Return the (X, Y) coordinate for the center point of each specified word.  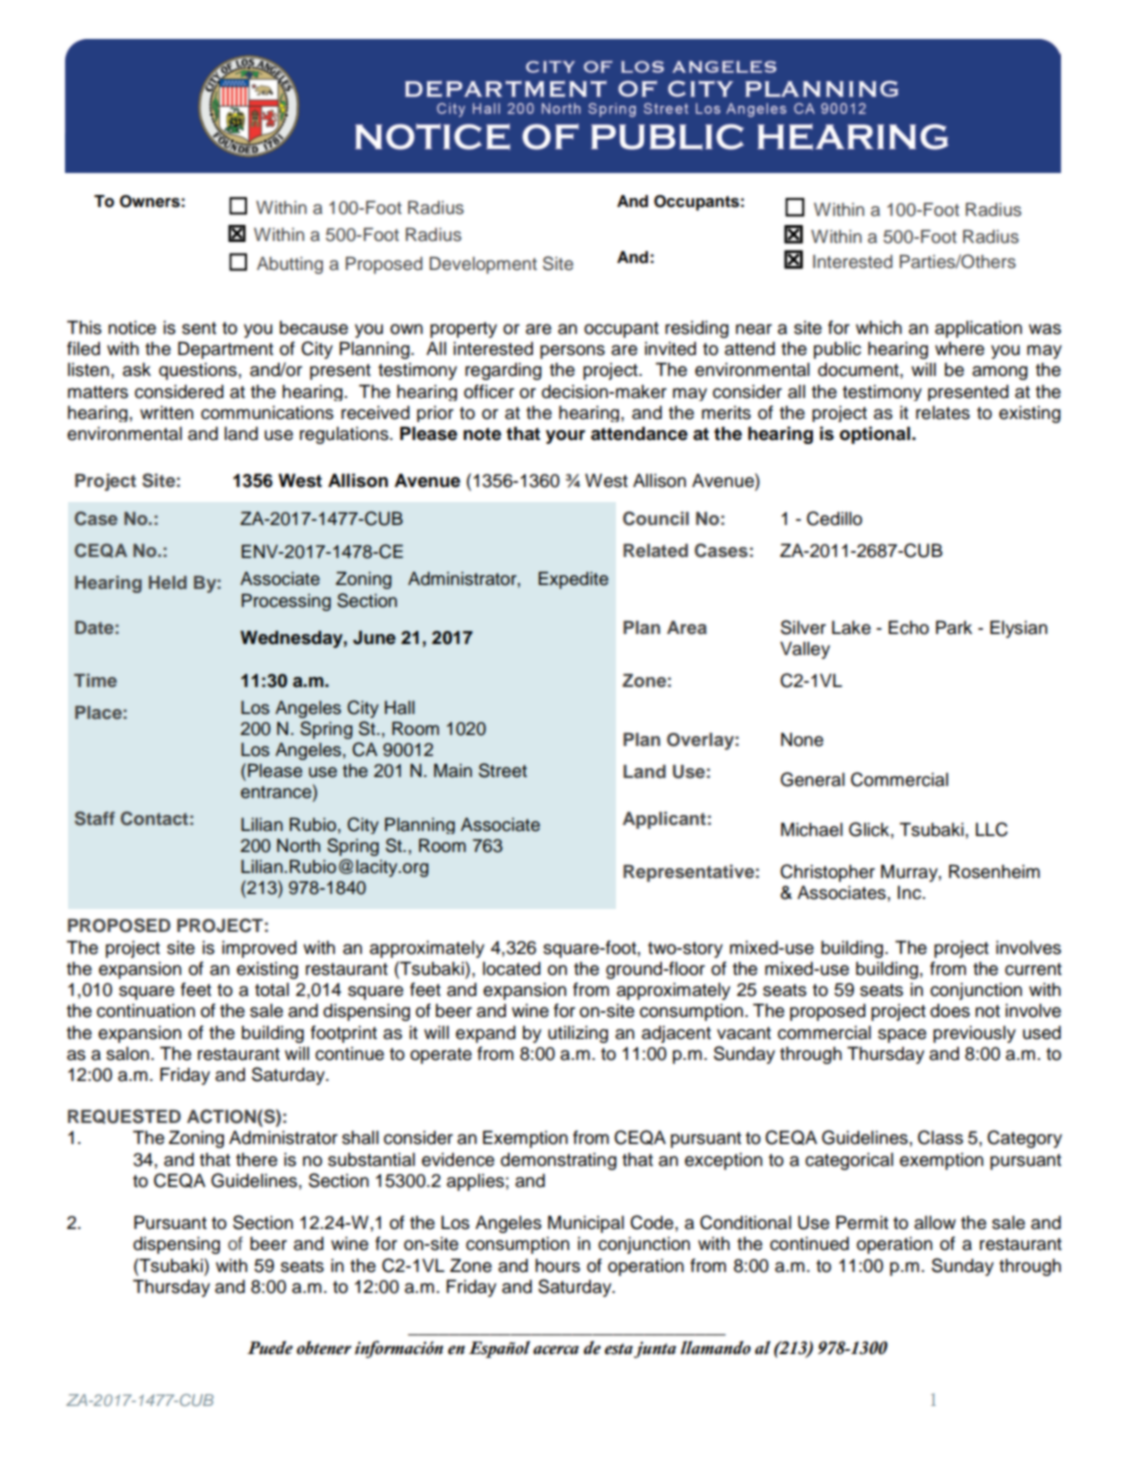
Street (503, 770)
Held (168, 582)
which (879, 328)
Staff (95, 818)
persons (572, 352)
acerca (556, 1350)
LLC (992, 829)
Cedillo (834, 518)
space (902, 1036)
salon (127, 1054)
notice (132, 328)
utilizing (578, 1034)
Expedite (573, 580)
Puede (270, 1348)
